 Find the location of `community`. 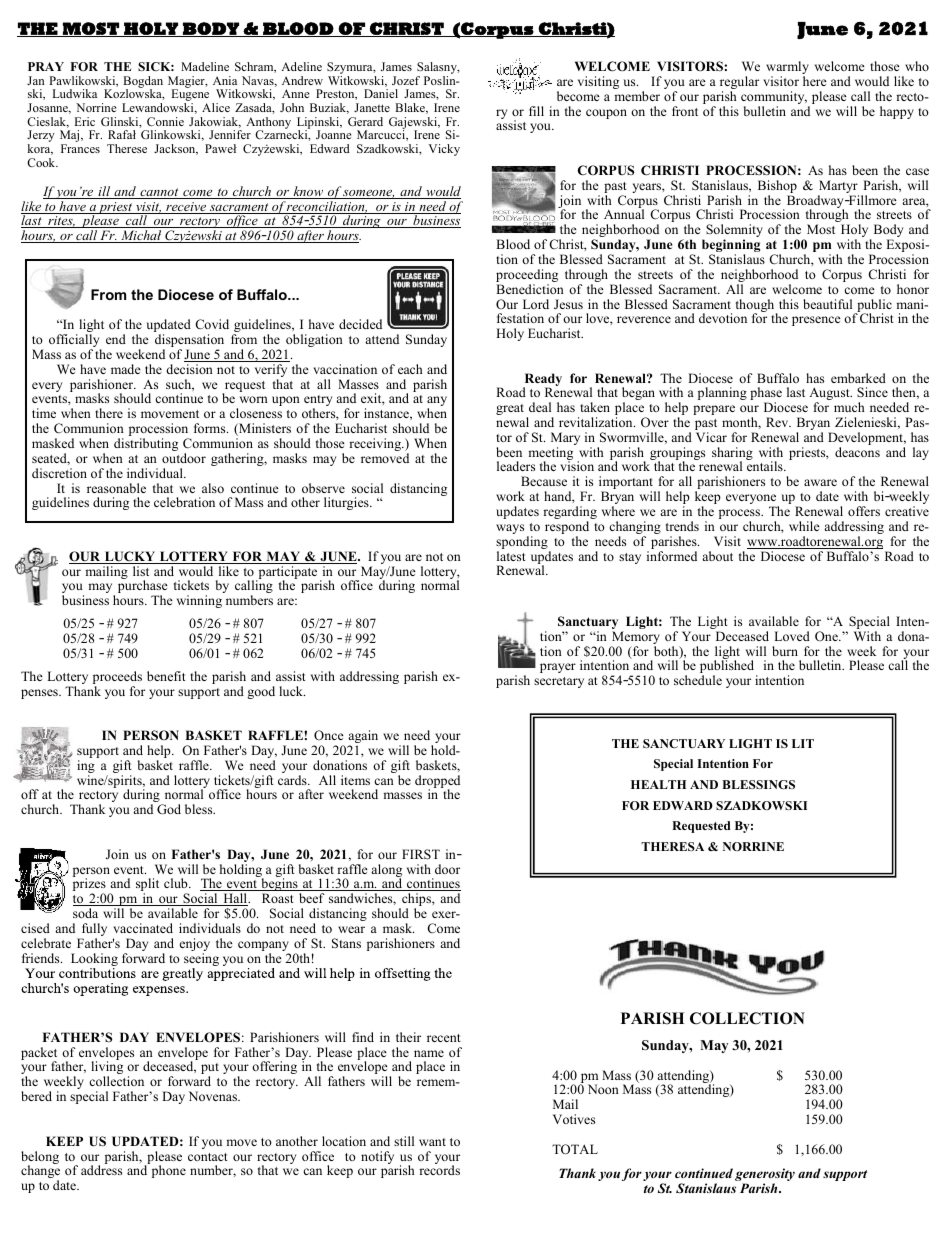

community is located at coordinates (774, 99).
